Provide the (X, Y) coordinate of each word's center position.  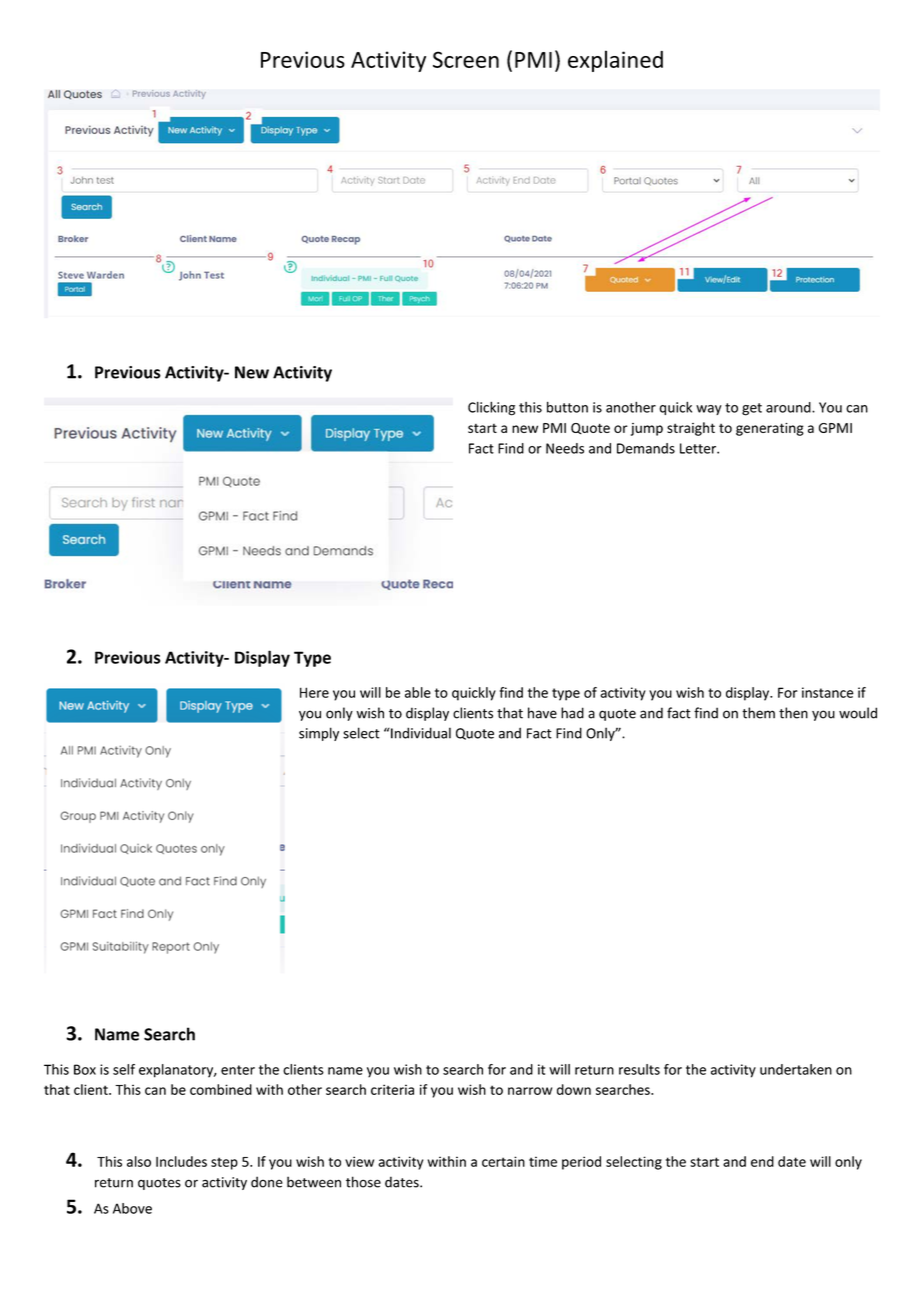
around (789, 407)
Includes (181, 1161)
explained (615, 61)
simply (319, 734)
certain (503, 1161)
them (758, 713)
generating (770, 429)
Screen (466, 59)
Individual (420, 733)
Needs (565, 448)
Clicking (491, 408)
